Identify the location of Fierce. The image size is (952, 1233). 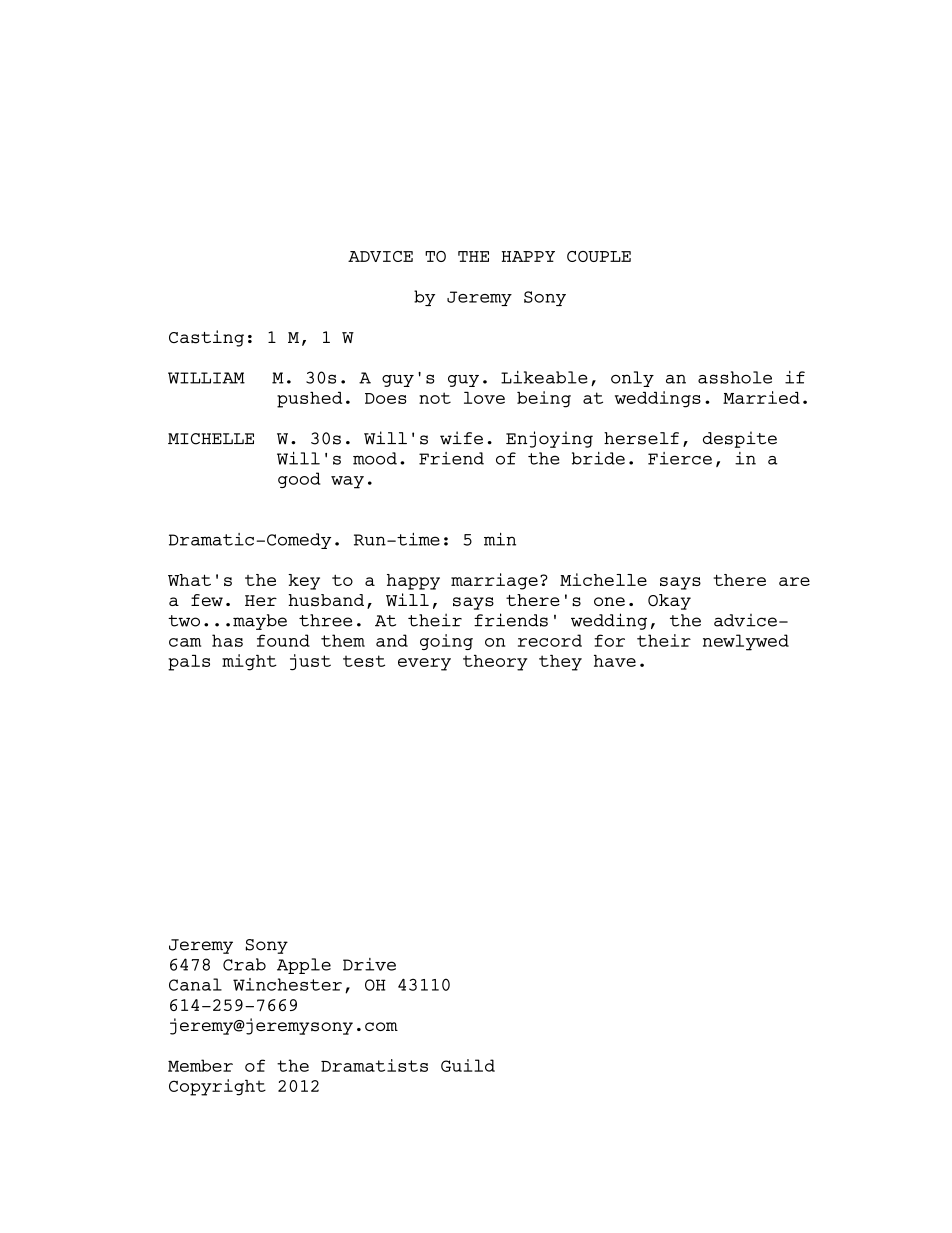
(680, 458).
